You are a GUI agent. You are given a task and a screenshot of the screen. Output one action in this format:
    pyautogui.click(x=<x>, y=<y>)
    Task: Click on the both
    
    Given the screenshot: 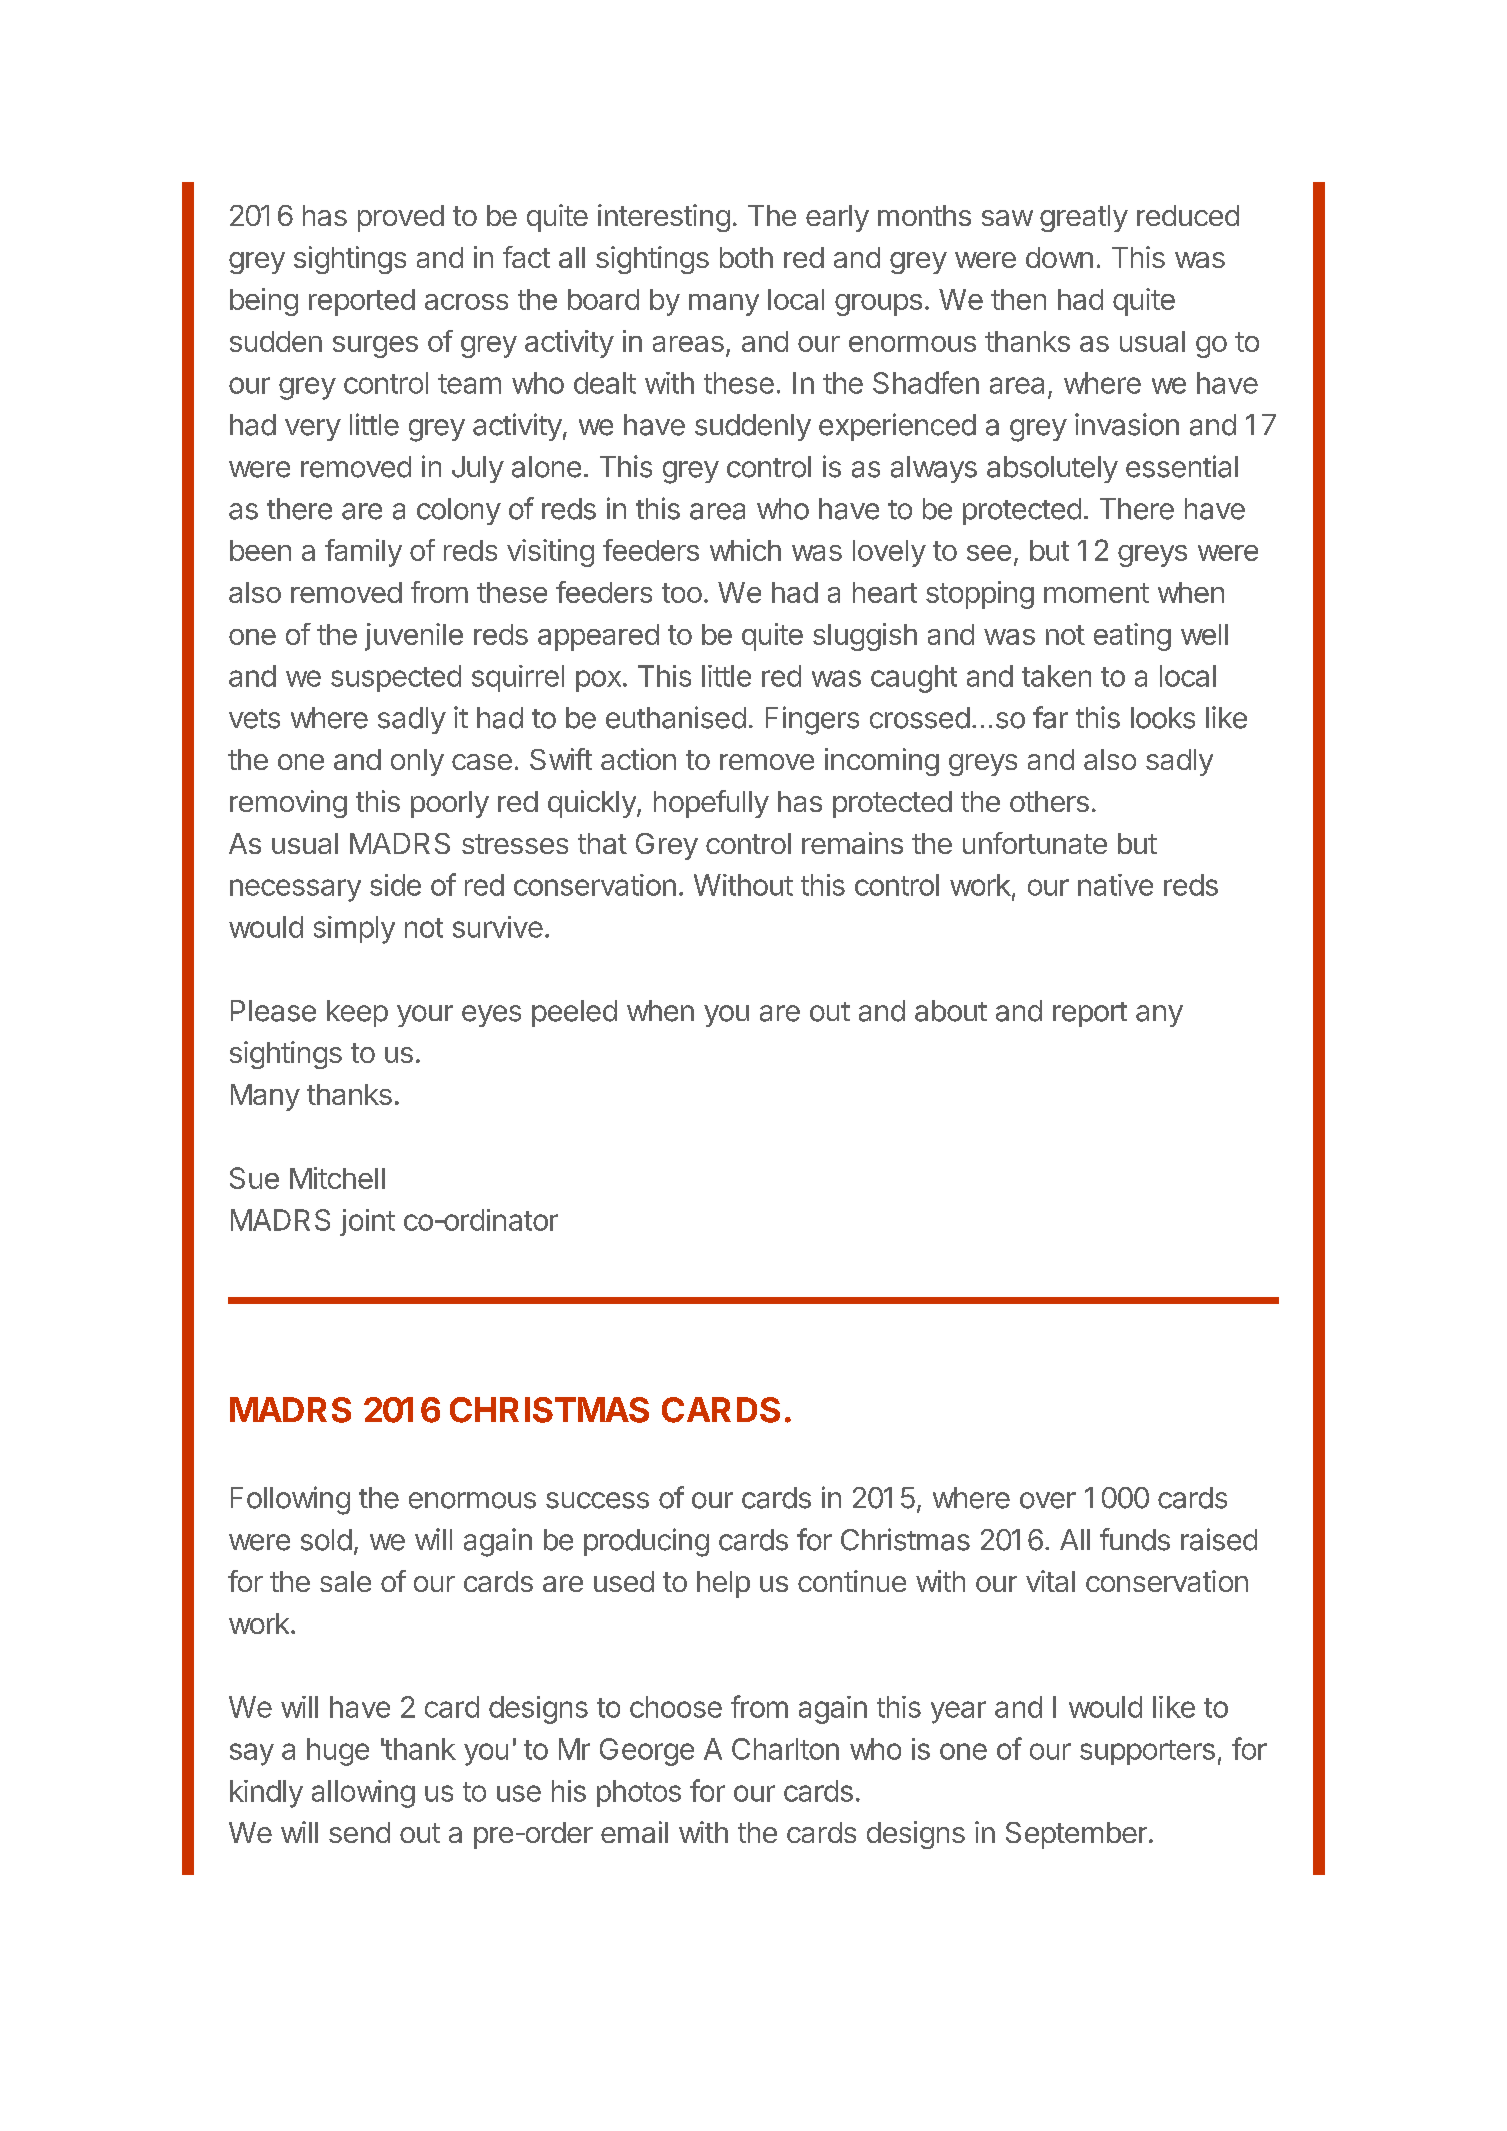 What is the action you would take?
    pyautogui.click(x=746, y=257)
